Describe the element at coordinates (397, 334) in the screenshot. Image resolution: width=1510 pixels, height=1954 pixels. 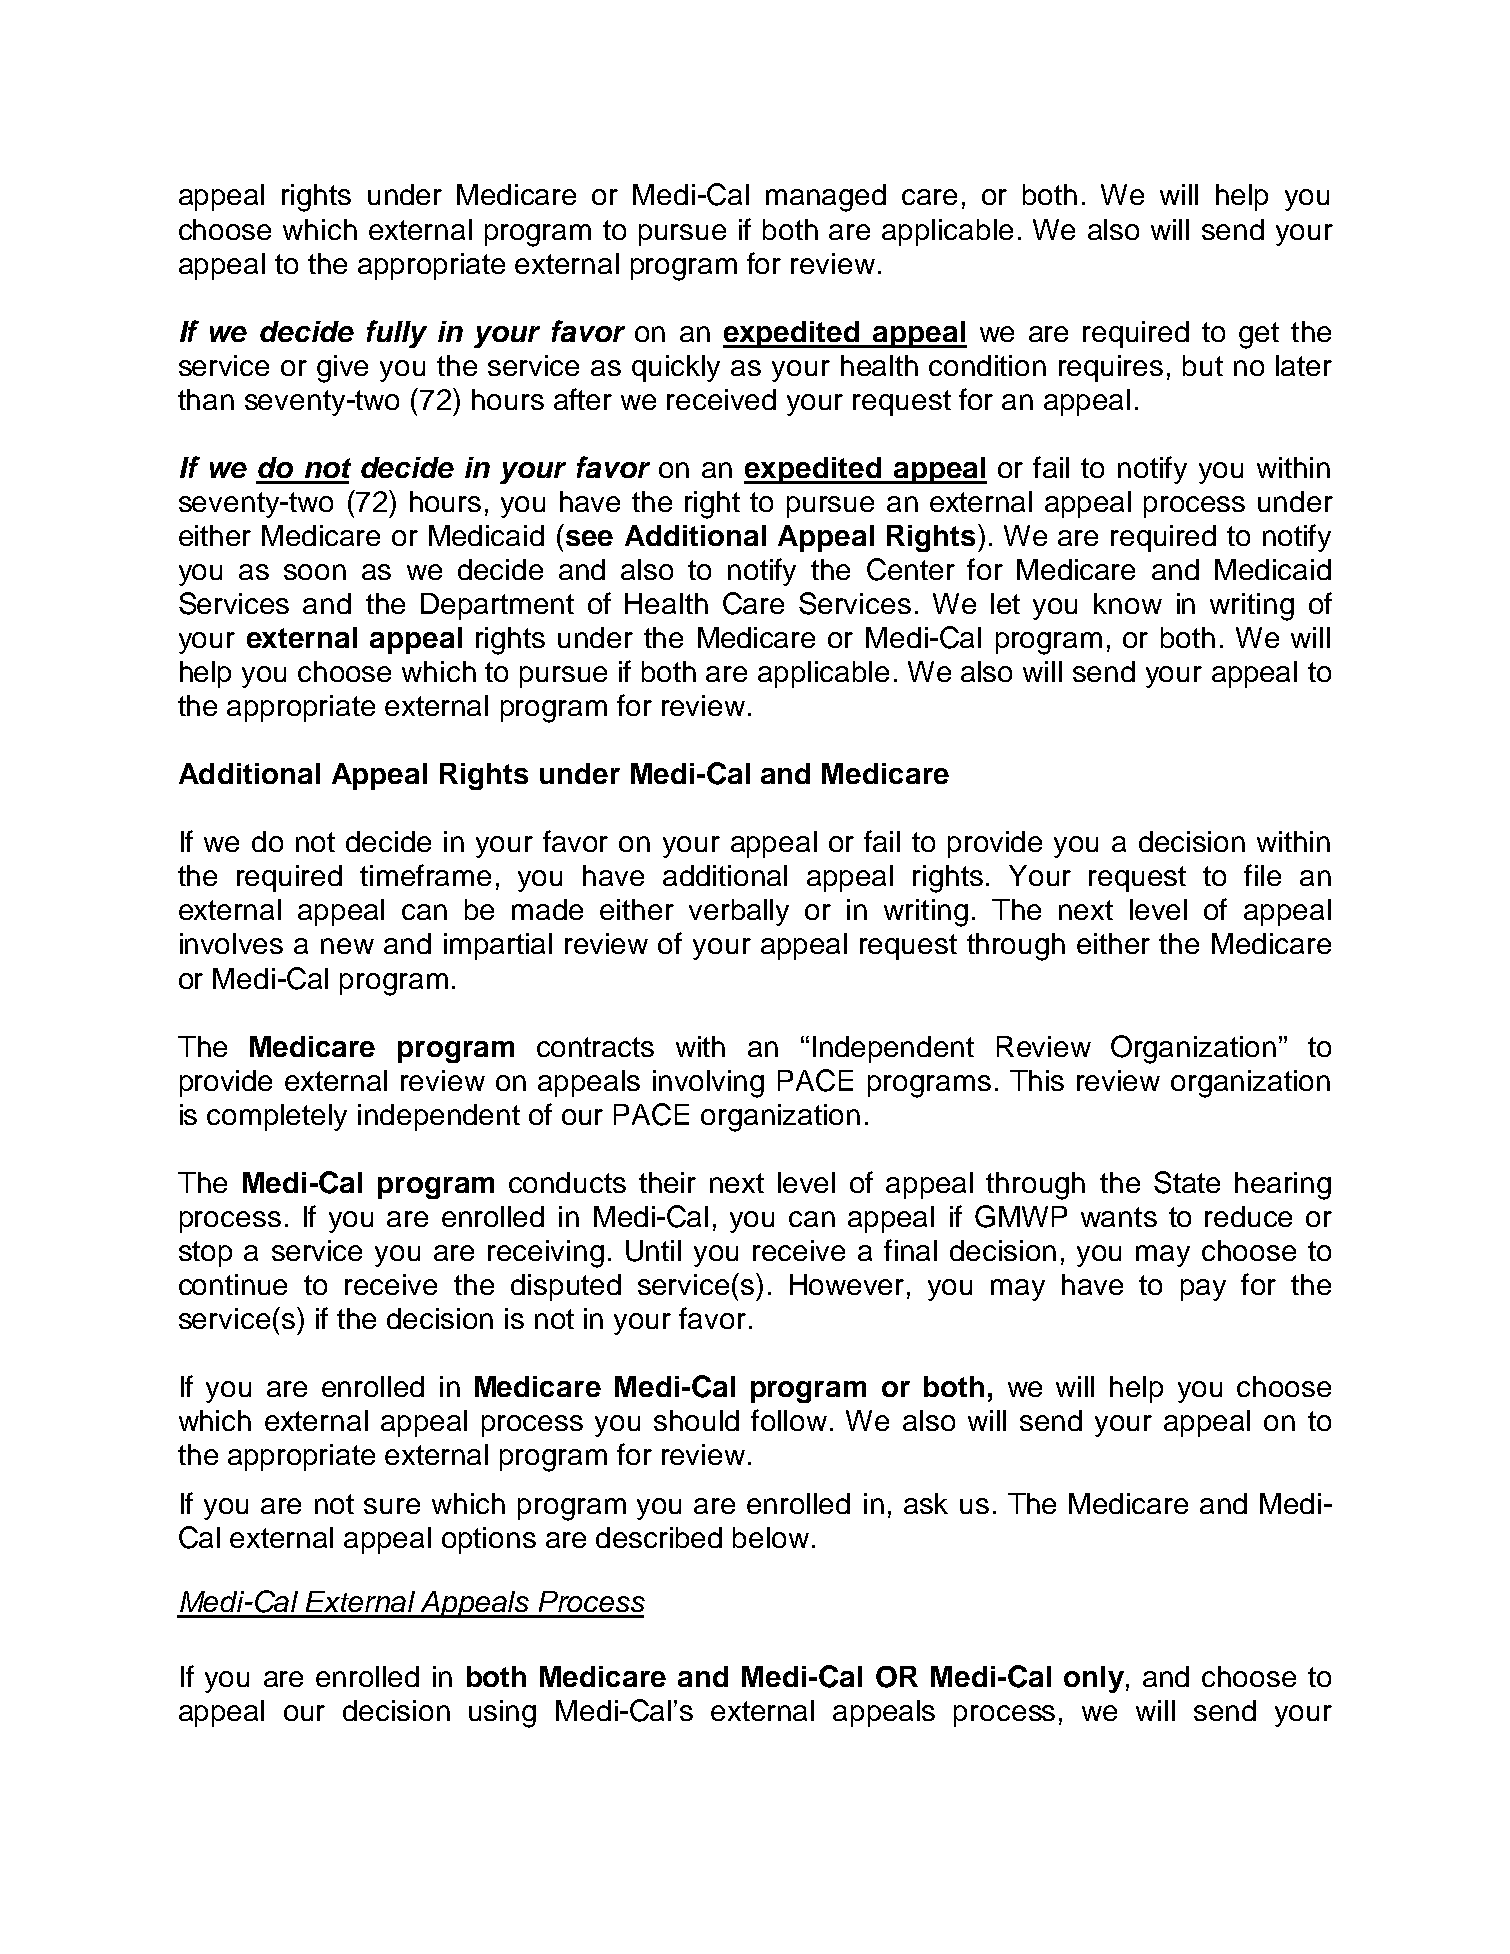
I see `fully` at that location.
